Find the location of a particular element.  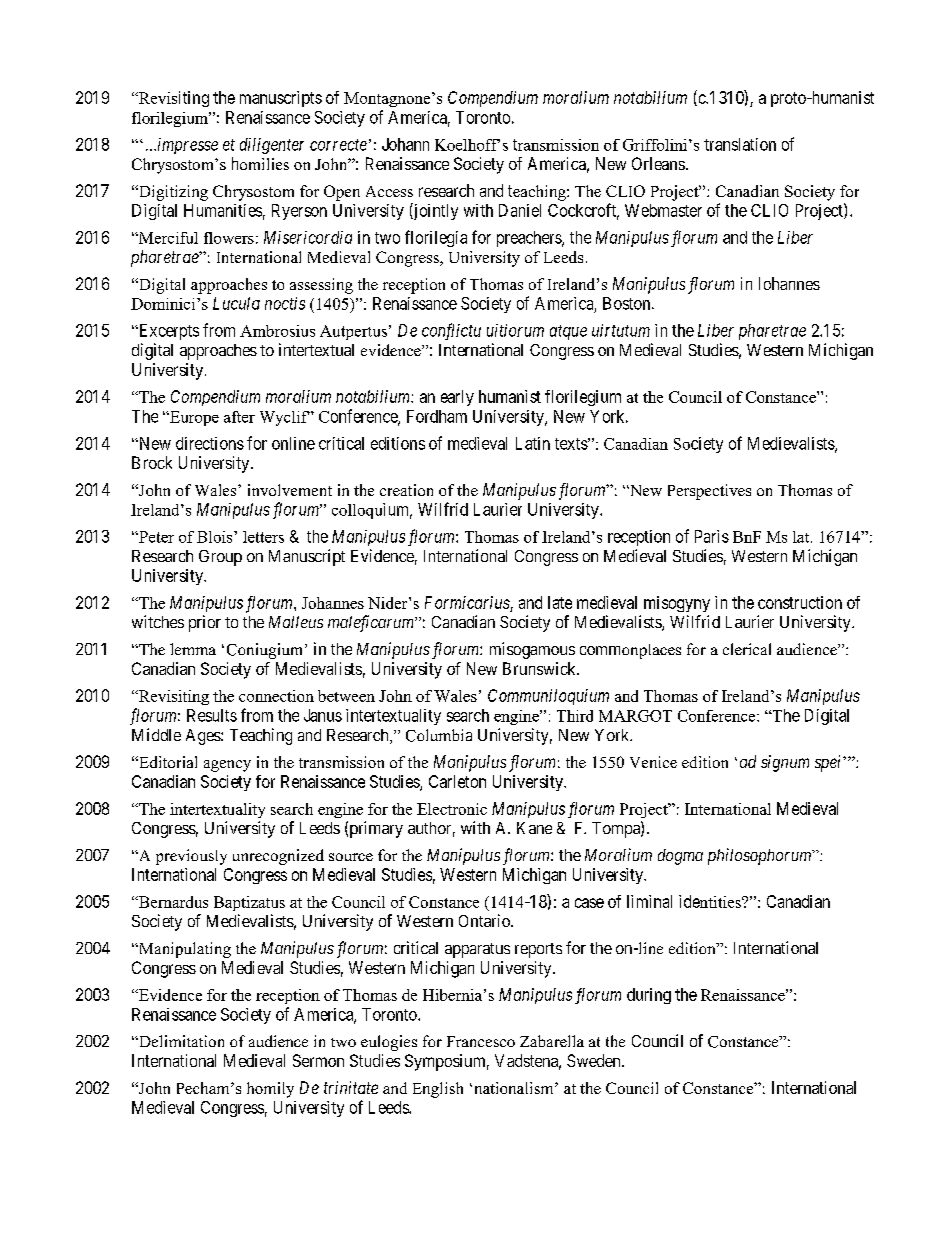

Francesco is located at coordinates (481, 1041).
